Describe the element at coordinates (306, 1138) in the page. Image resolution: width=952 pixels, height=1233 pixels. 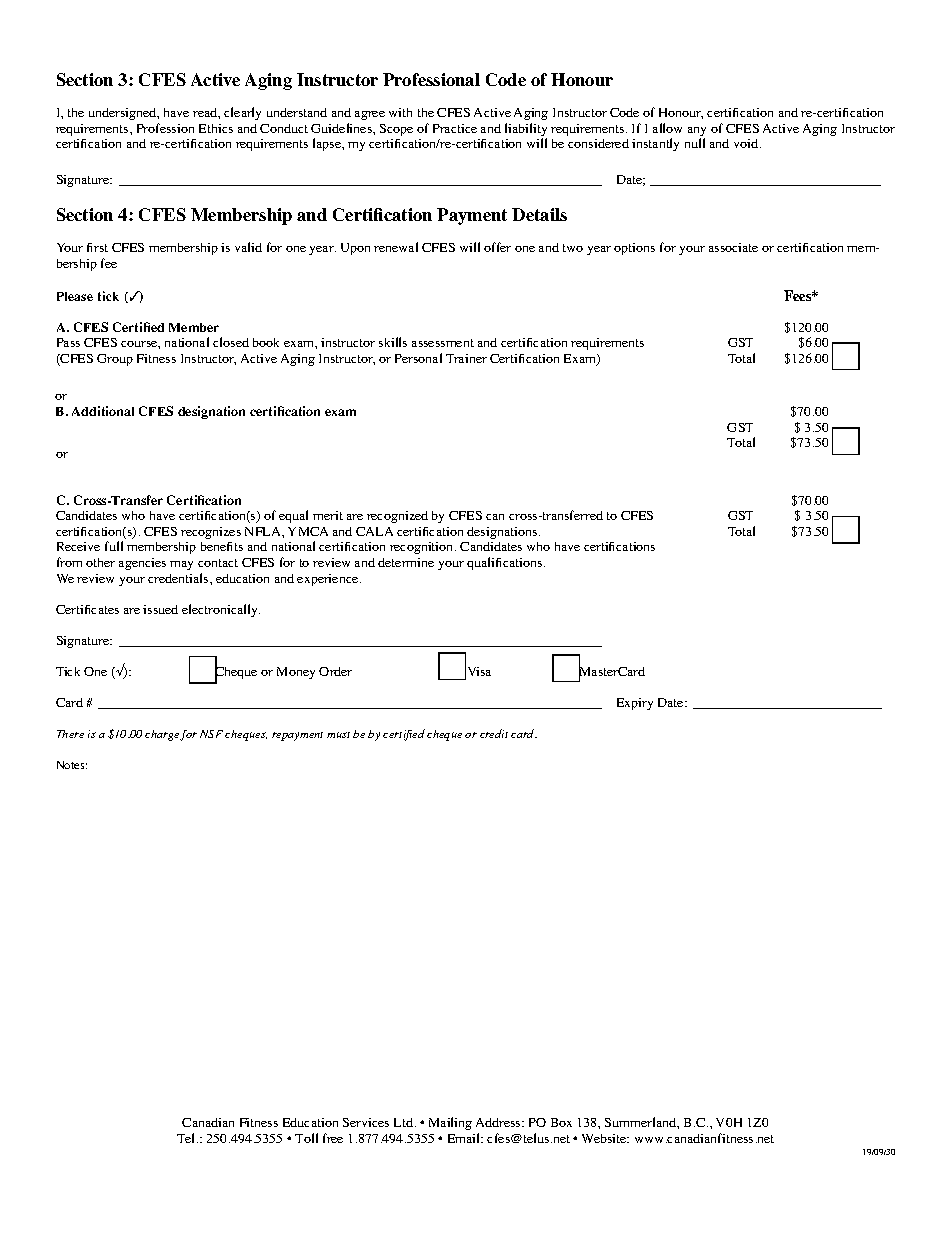
I see `Toll` at that location.
